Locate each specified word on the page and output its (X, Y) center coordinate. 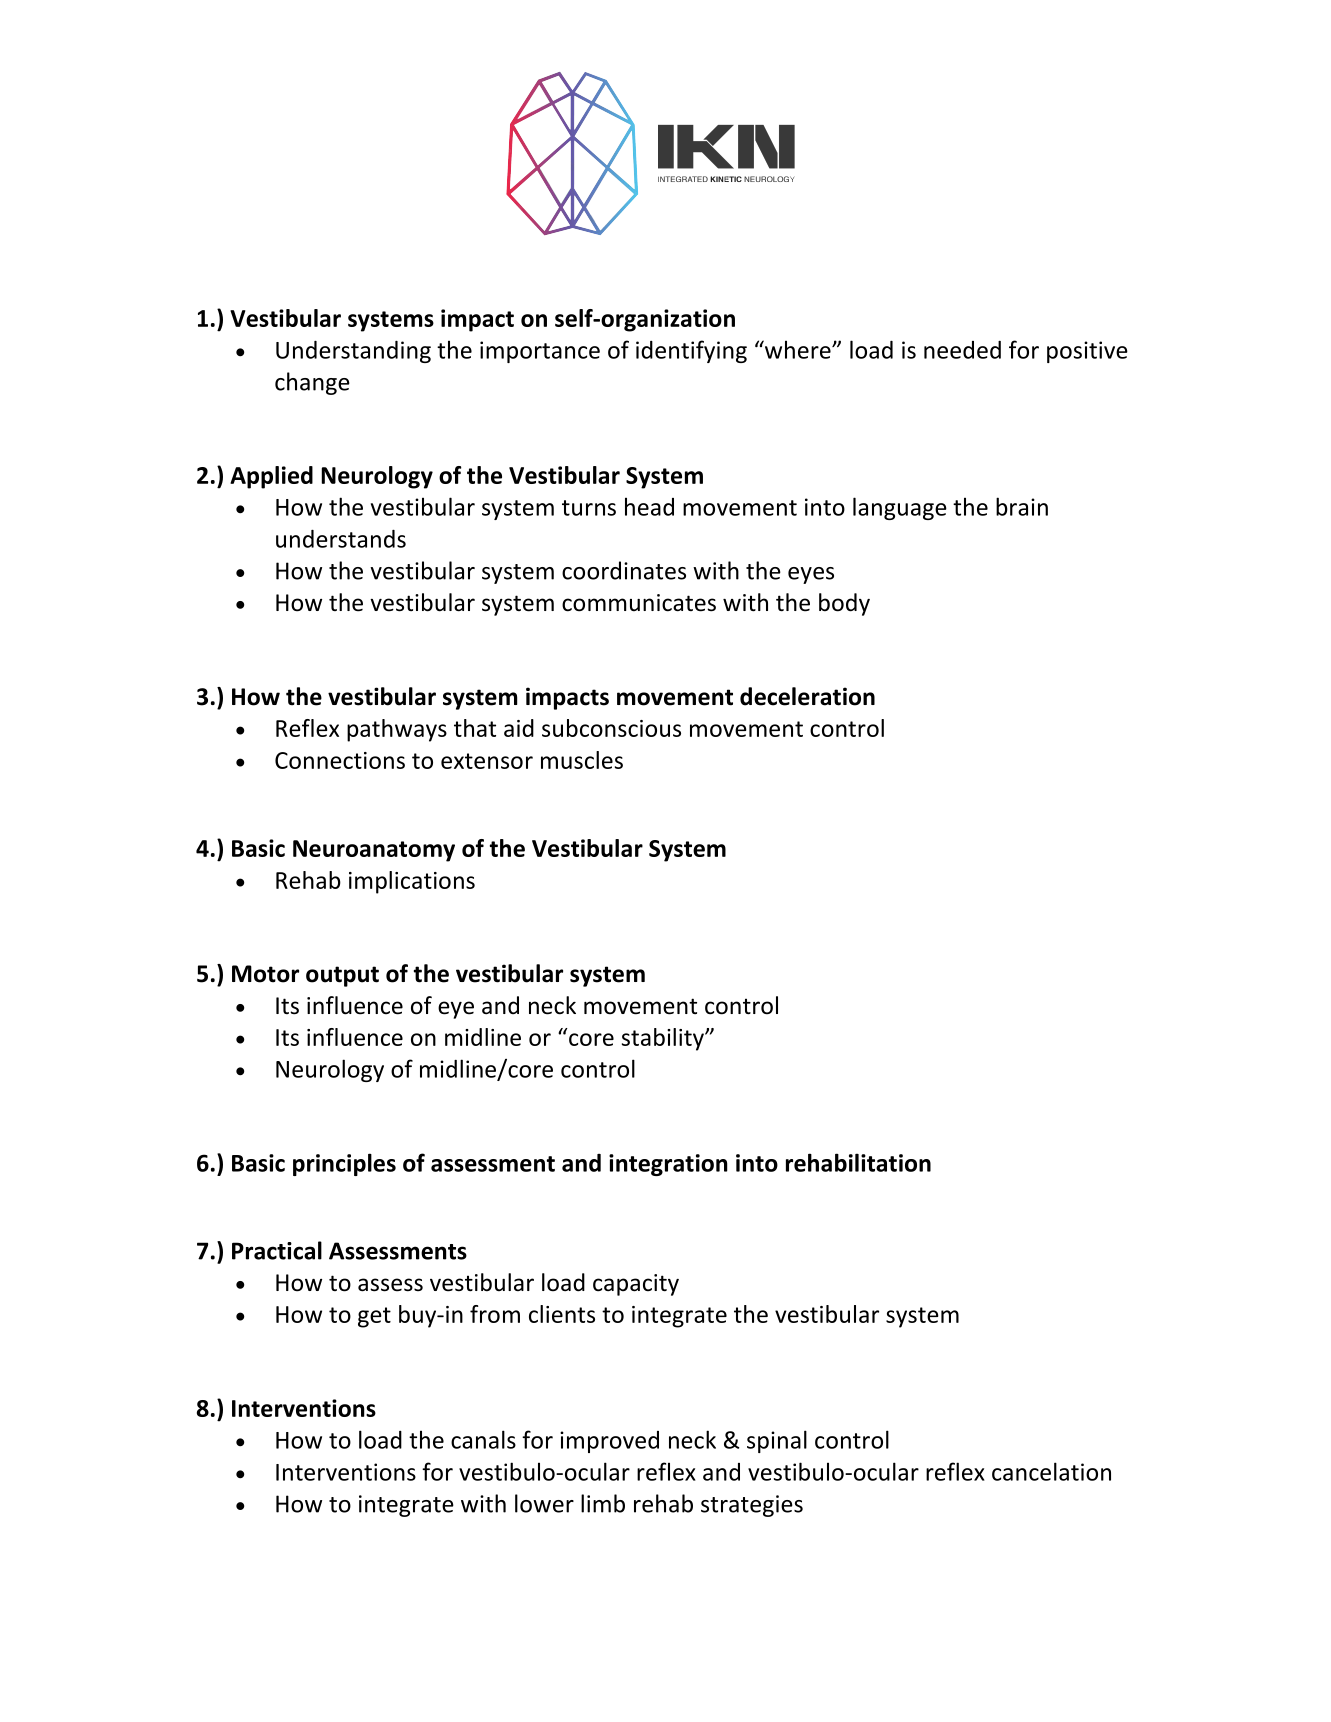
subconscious (611, 728)
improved (609, 1442)
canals (483, 1439)
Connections (340, 760)
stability (664, 1039)
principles (344, 1164)
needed (962, 350)
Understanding (353, 352)
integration (668, 1165)
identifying (691, 351)
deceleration (807, 696)
